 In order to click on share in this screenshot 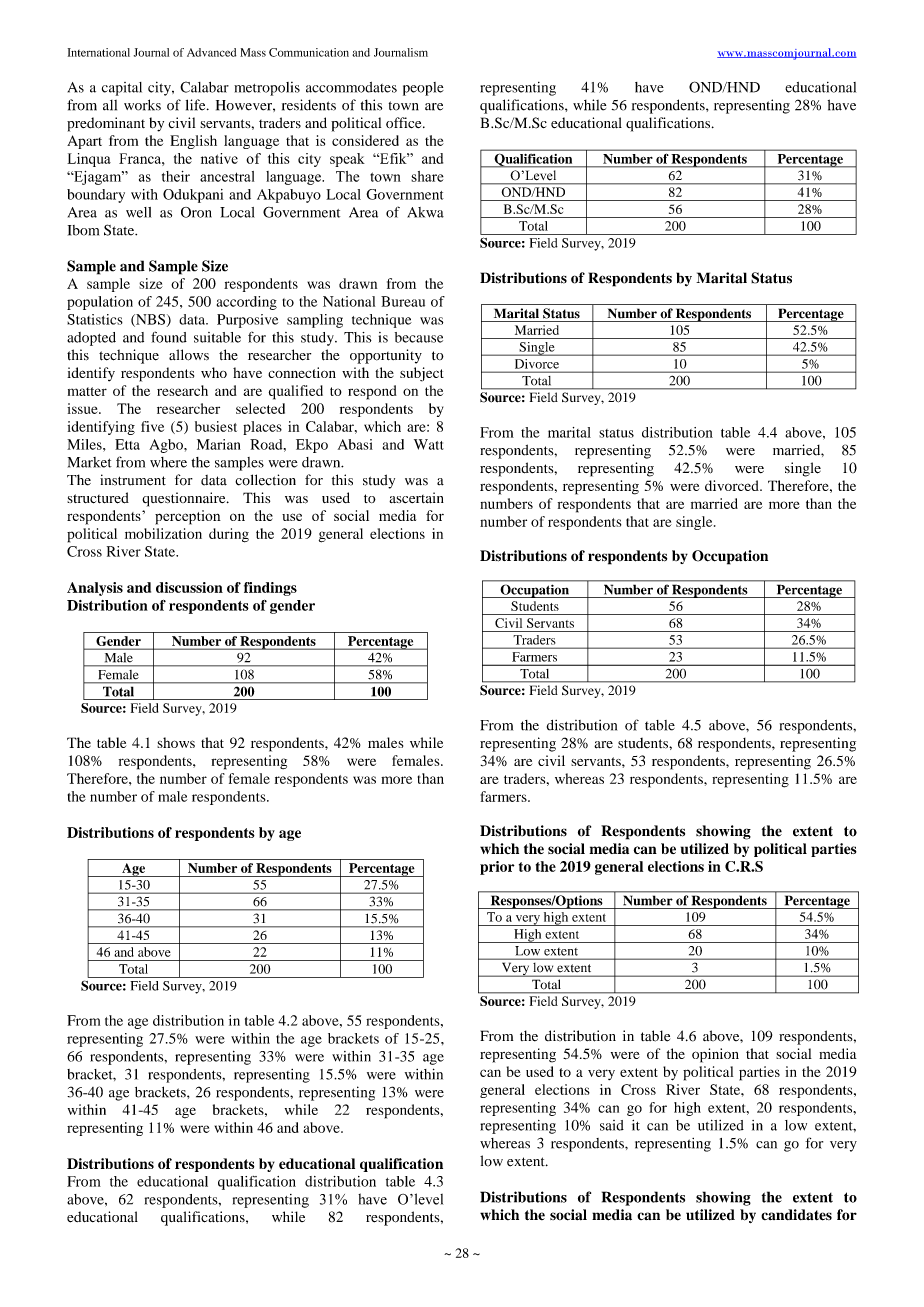, I will do `click(427, 176)`.
